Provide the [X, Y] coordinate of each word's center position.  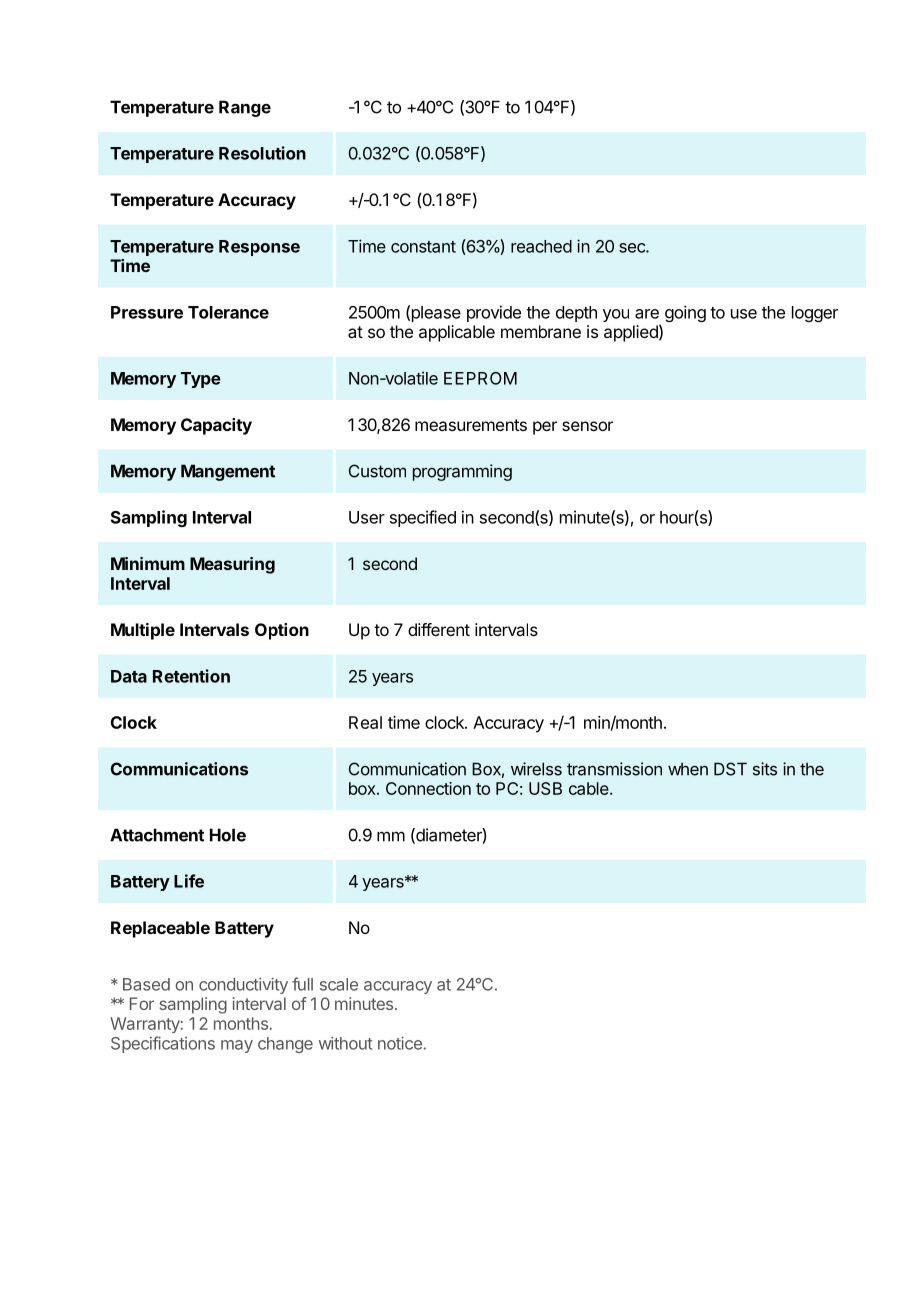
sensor [587, 426]
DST [730, 769]
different [439, 629]
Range [245, 108]
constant [423, 247]
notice [401, 1043]
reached [541, 246]
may [237, 1046]
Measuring [232, 565]
